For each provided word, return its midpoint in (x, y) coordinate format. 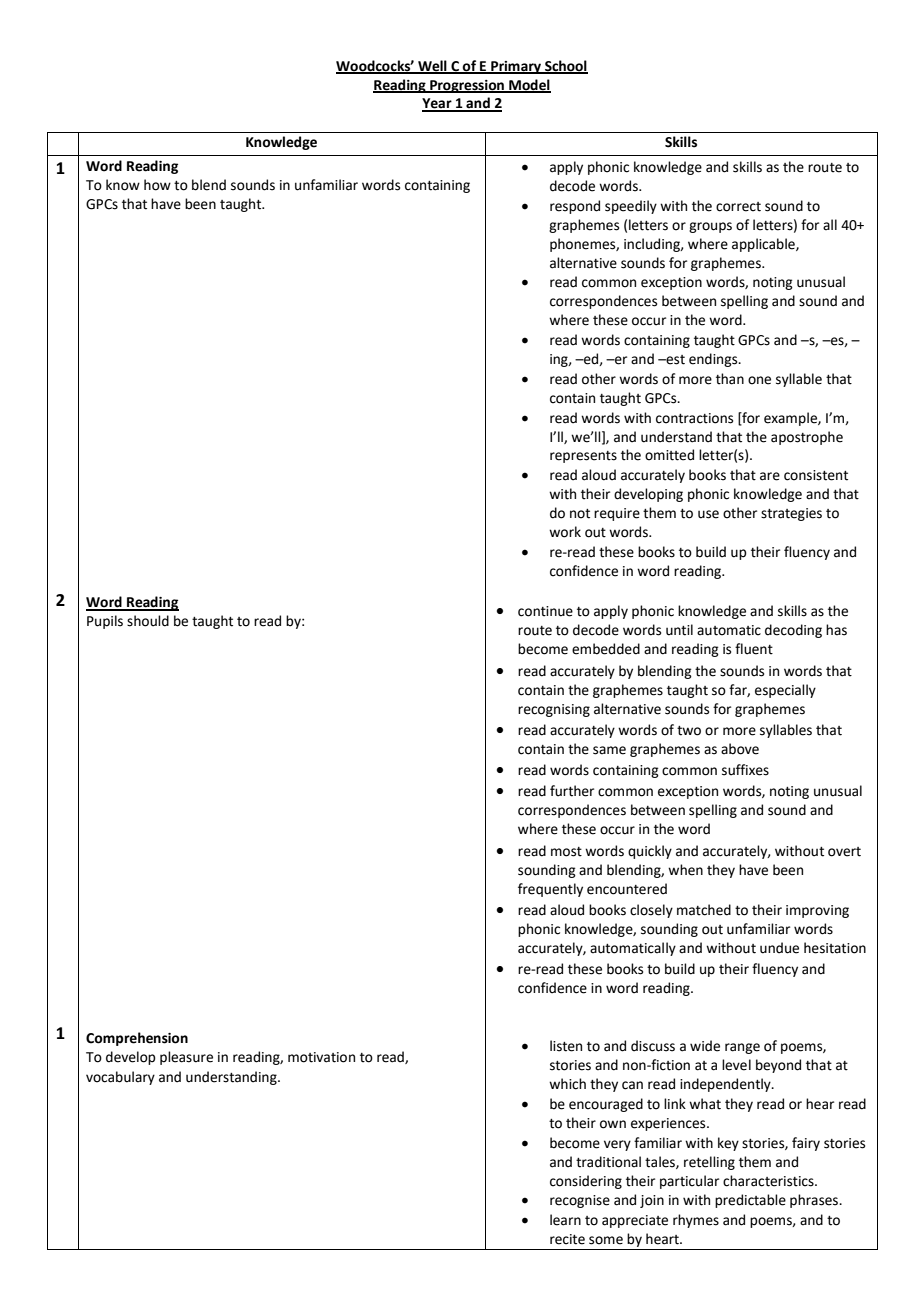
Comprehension (137, 1039)
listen (566, 1046)
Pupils (105, 622)
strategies (791, 514)
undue (779, 948)
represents (583, 457)
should (148, 621)
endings (714, 360)
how (157, 185)
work (565, 532)
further (572, 791)
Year (438, 104)
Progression (467, 86)
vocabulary (120, 1078)
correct (738, 207)
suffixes (745, 770)
